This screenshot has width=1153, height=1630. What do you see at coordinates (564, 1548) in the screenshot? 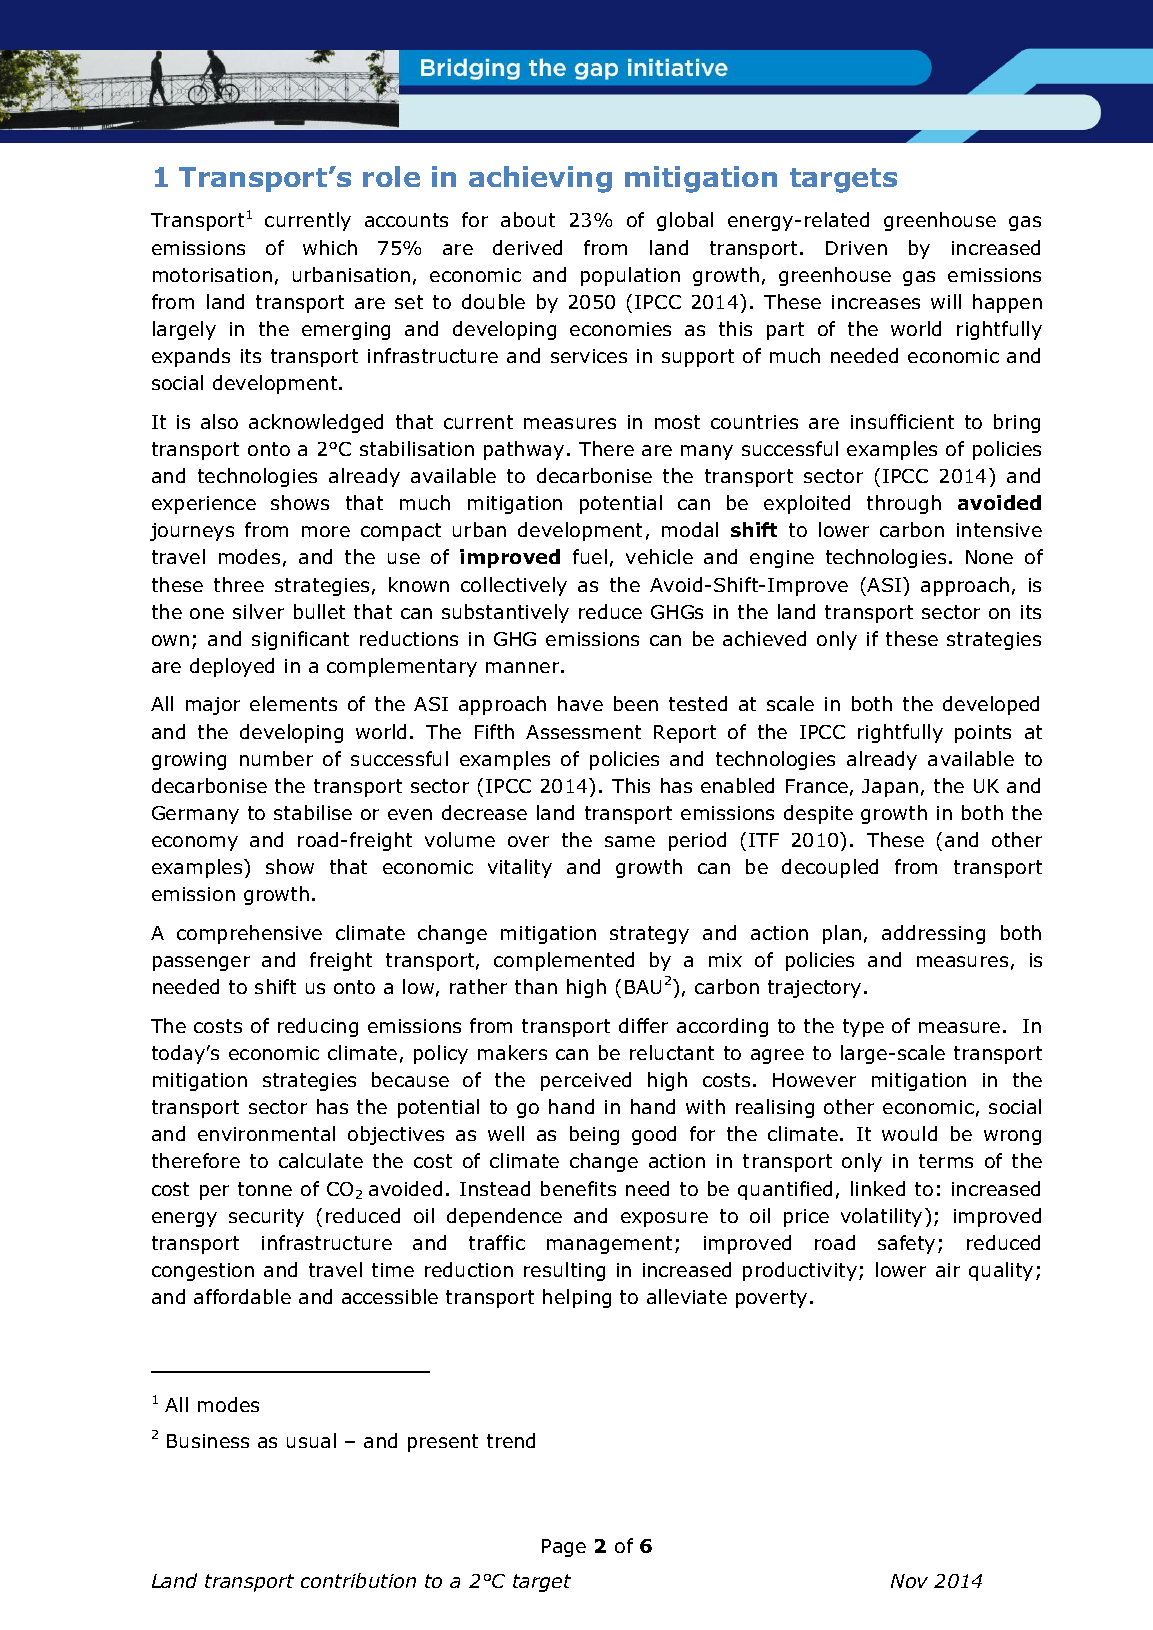
I see `Page` at bounding box center [564, 1548].
